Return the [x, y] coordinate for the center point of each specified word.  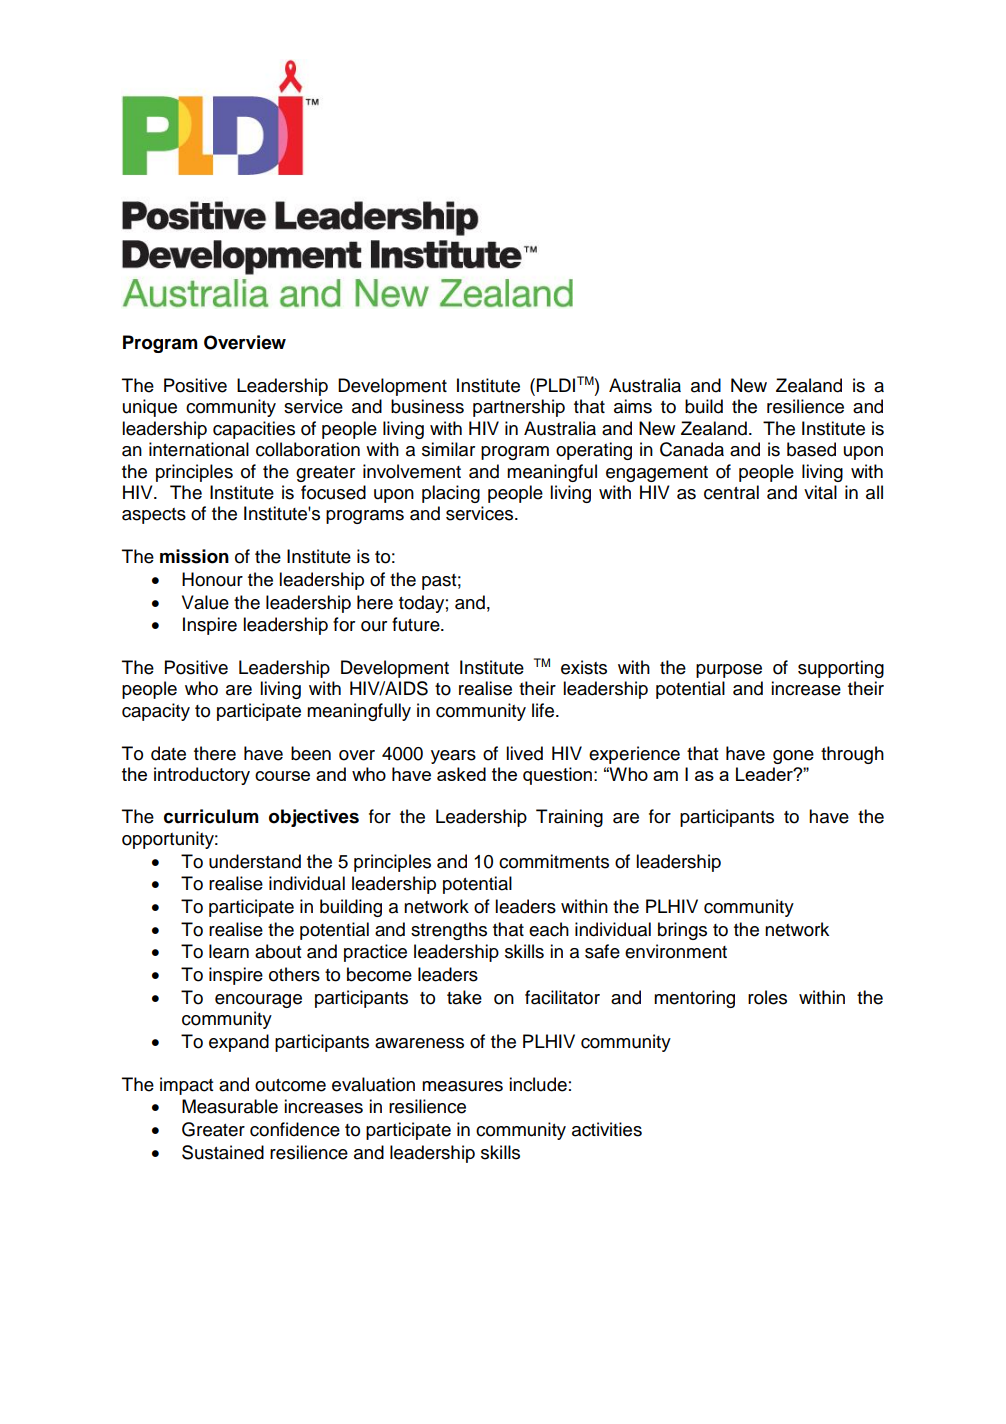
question [557, 776]
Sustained [223, 1152]
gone [793, 757]
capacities [254, 430]
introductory [202, 776]
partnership [519, 408]
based [811, 449]
